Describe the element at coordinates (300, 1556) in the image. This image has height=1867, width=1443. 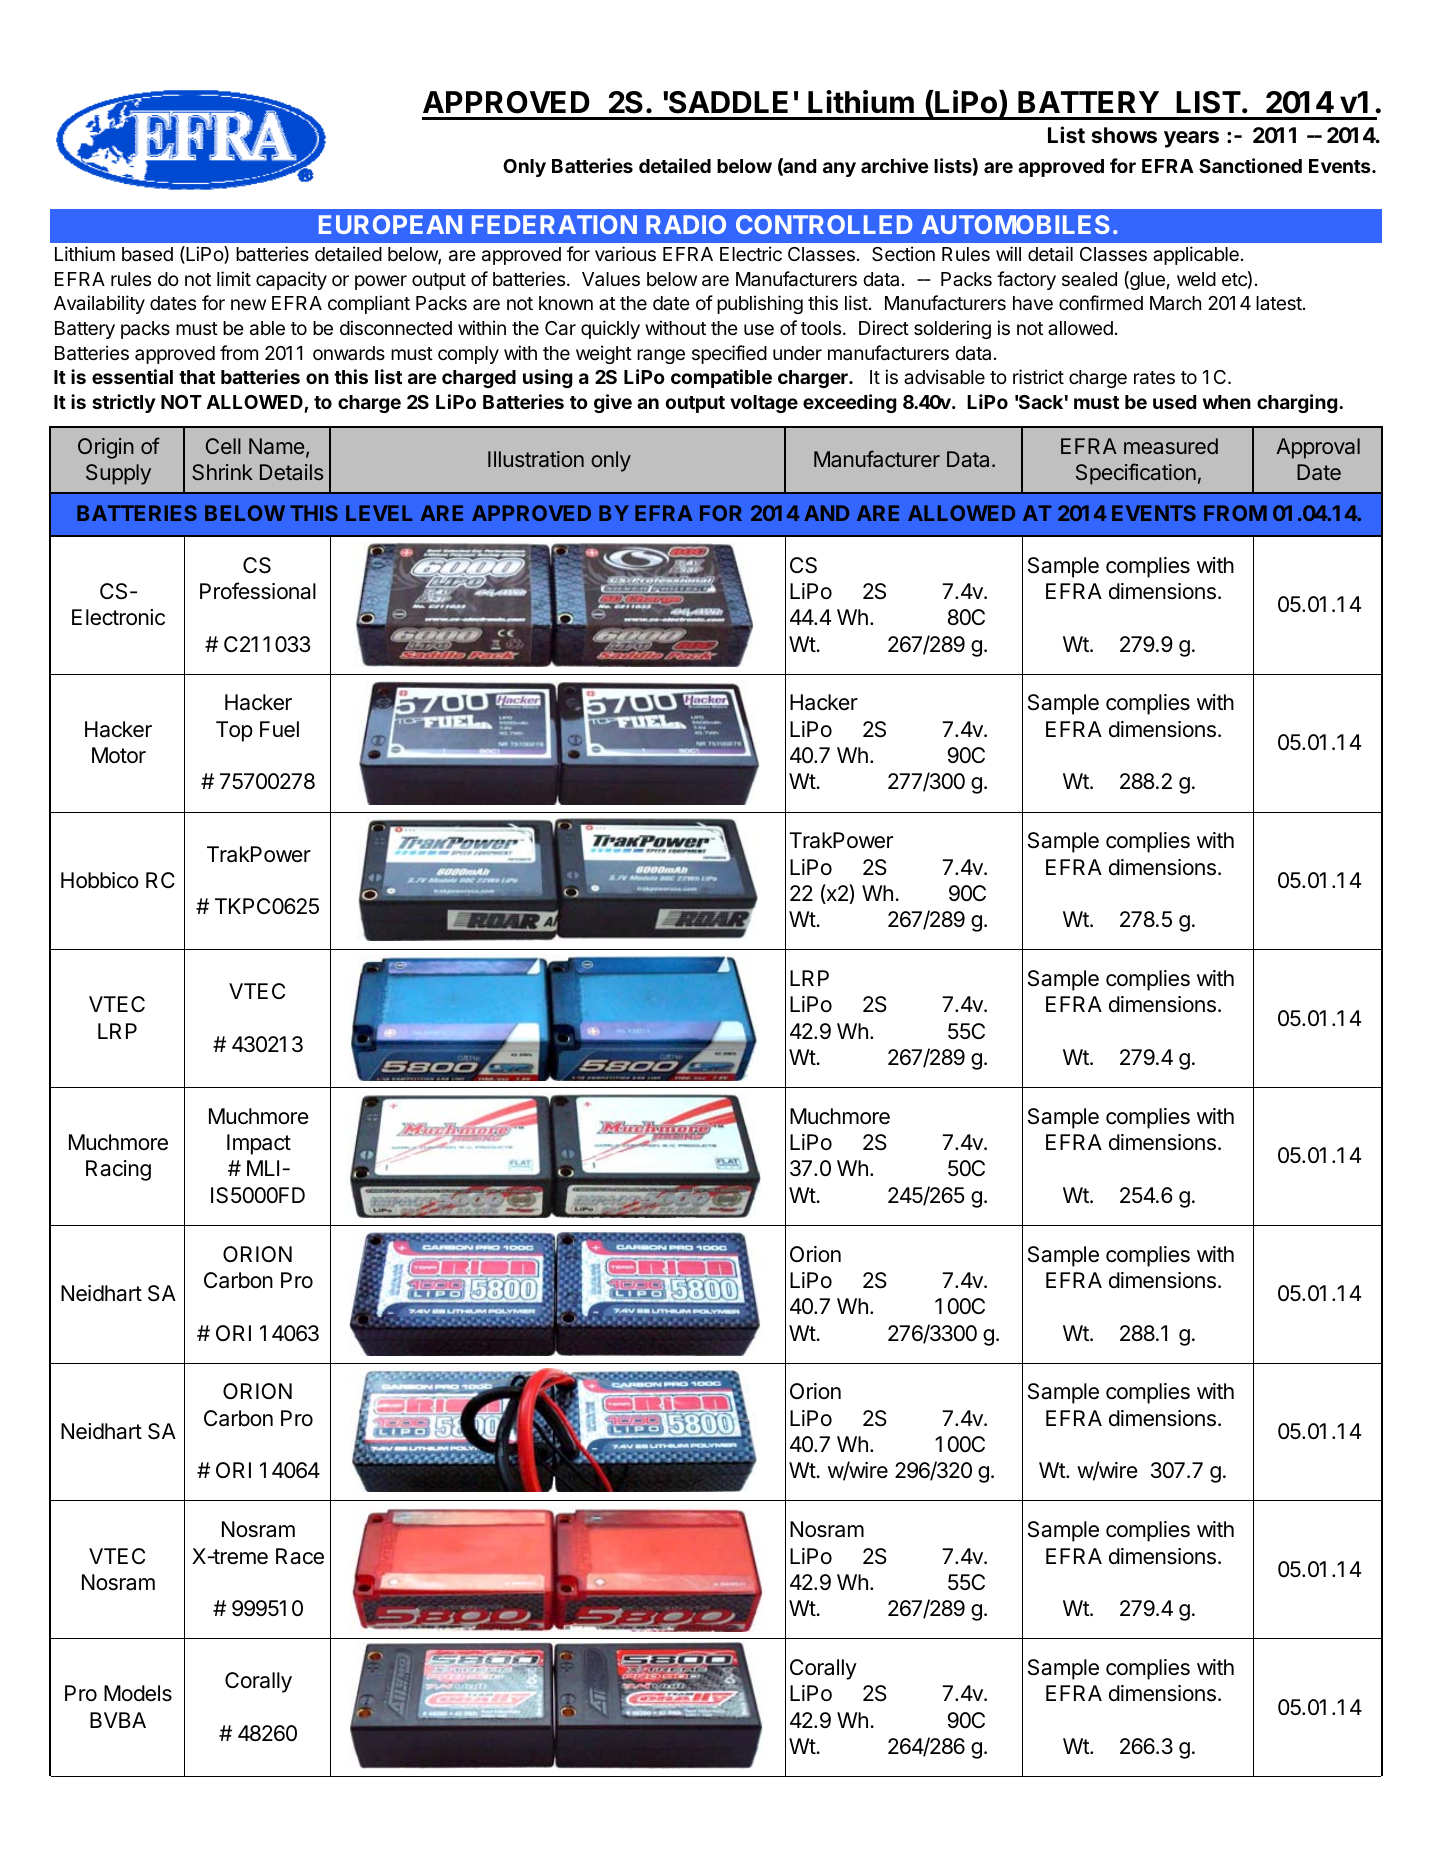
I see `Race` at that location.
